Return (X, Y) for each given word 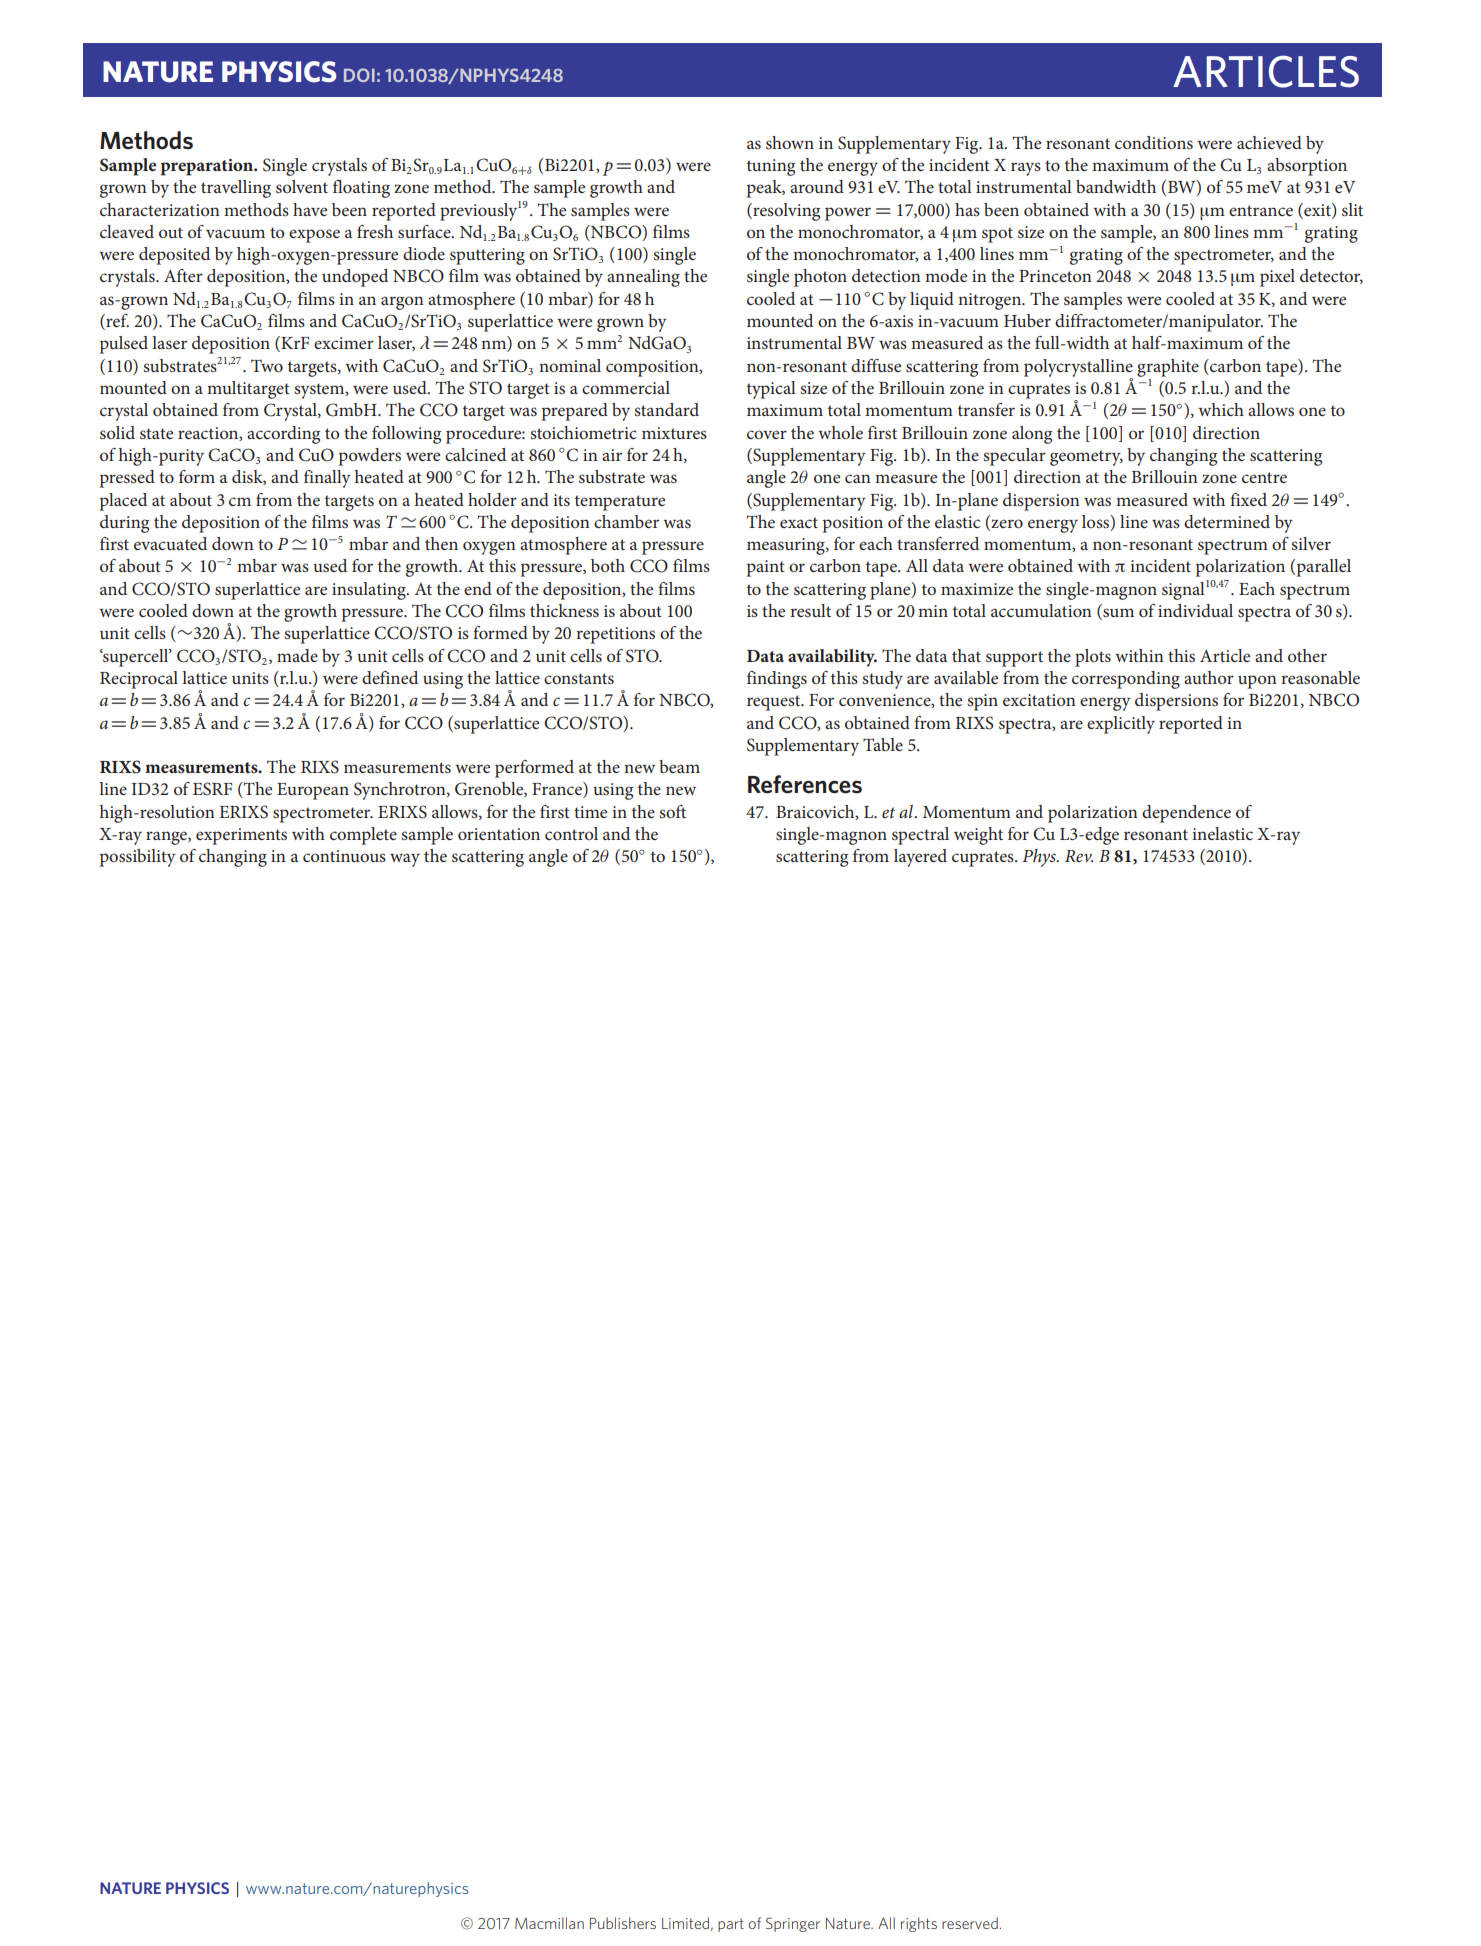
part (731, 1925)
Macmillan (549, 1923)
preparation (208, 167)
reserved (970, 1923)
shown (790, 142)
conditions (1154, 142)
